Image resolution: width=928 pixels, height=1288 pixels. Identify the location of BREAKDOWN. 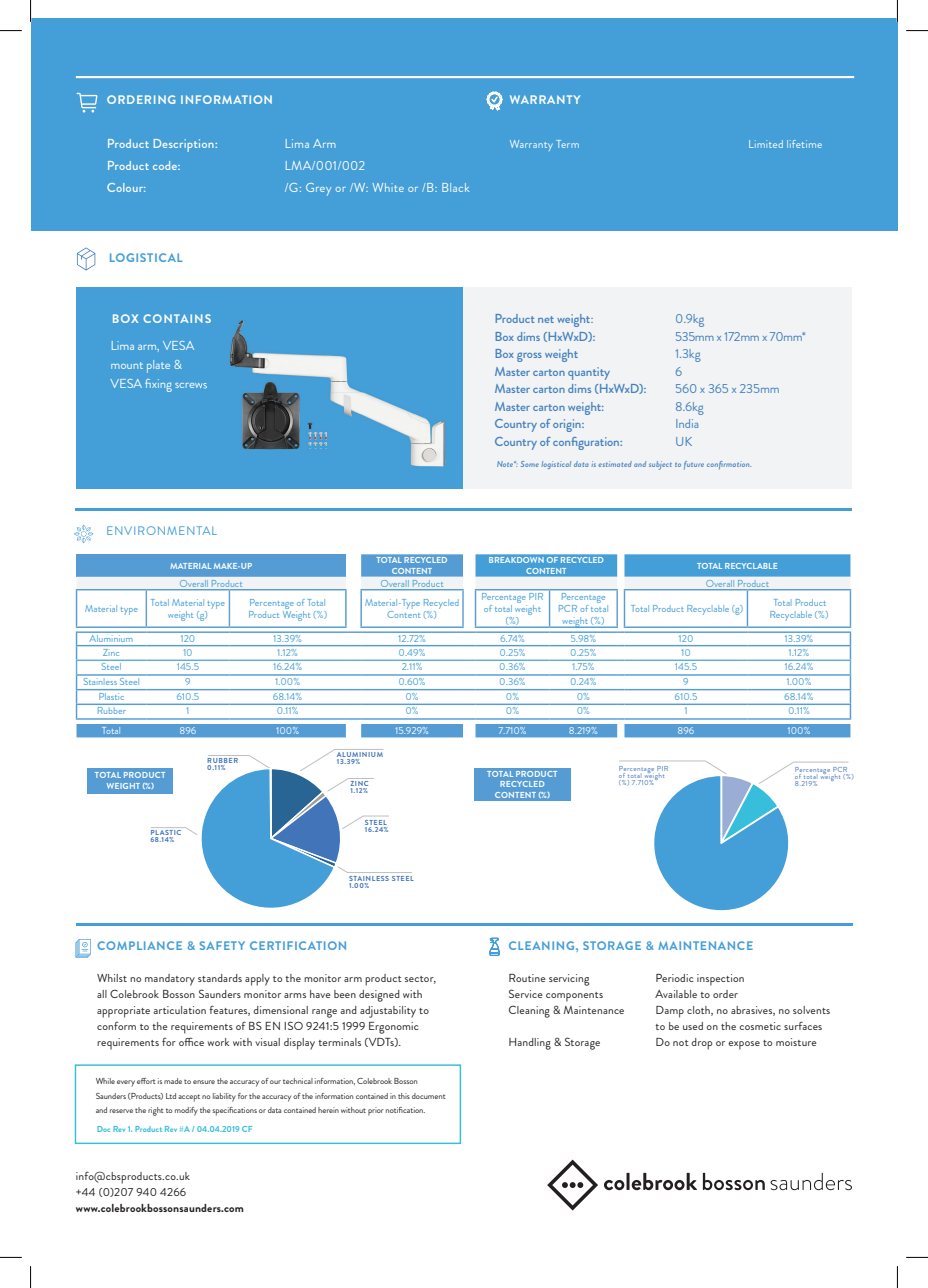
(516, 560).
